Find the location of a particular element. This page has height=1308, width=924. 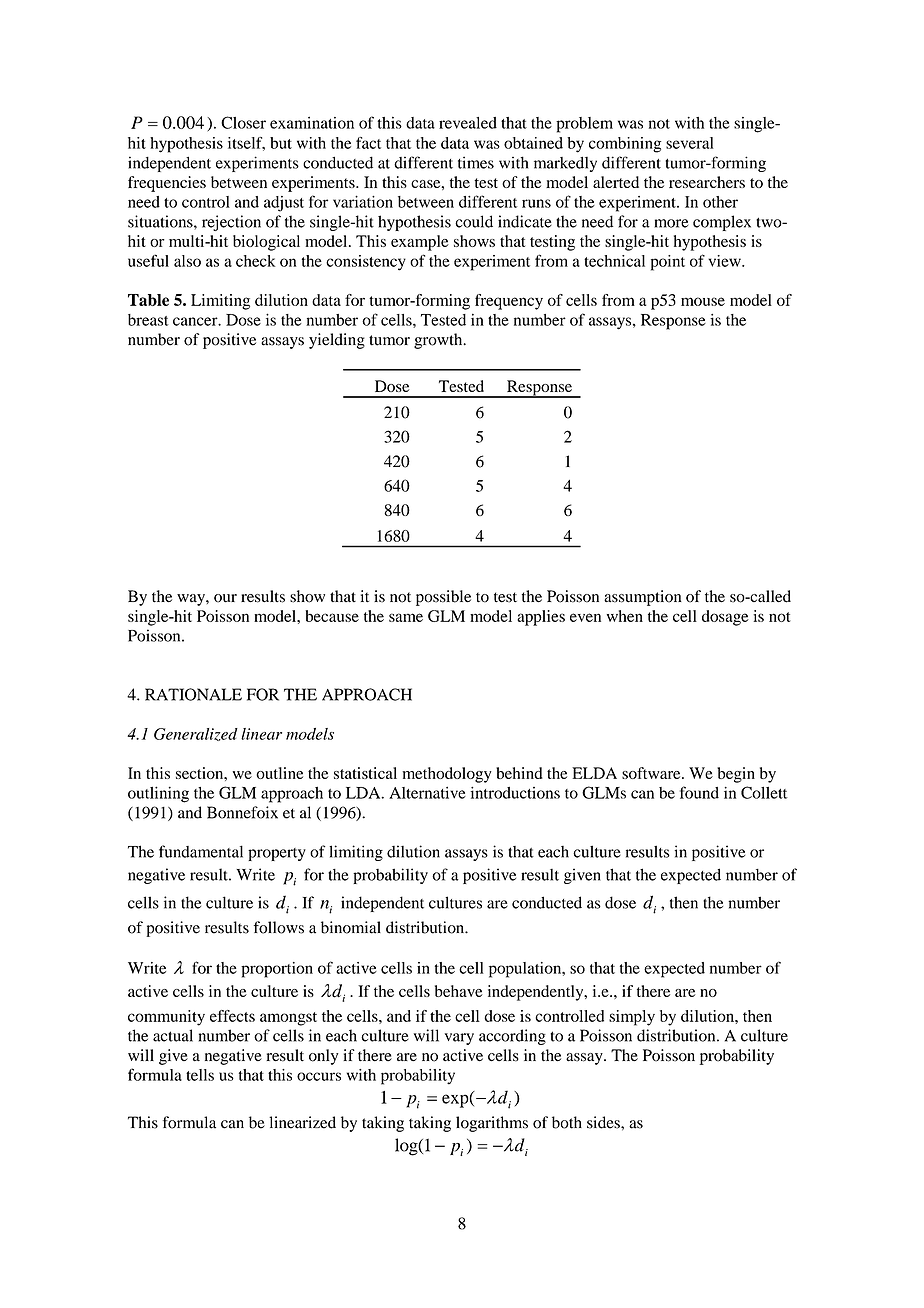

growth is located at coordinates (439, 341).
